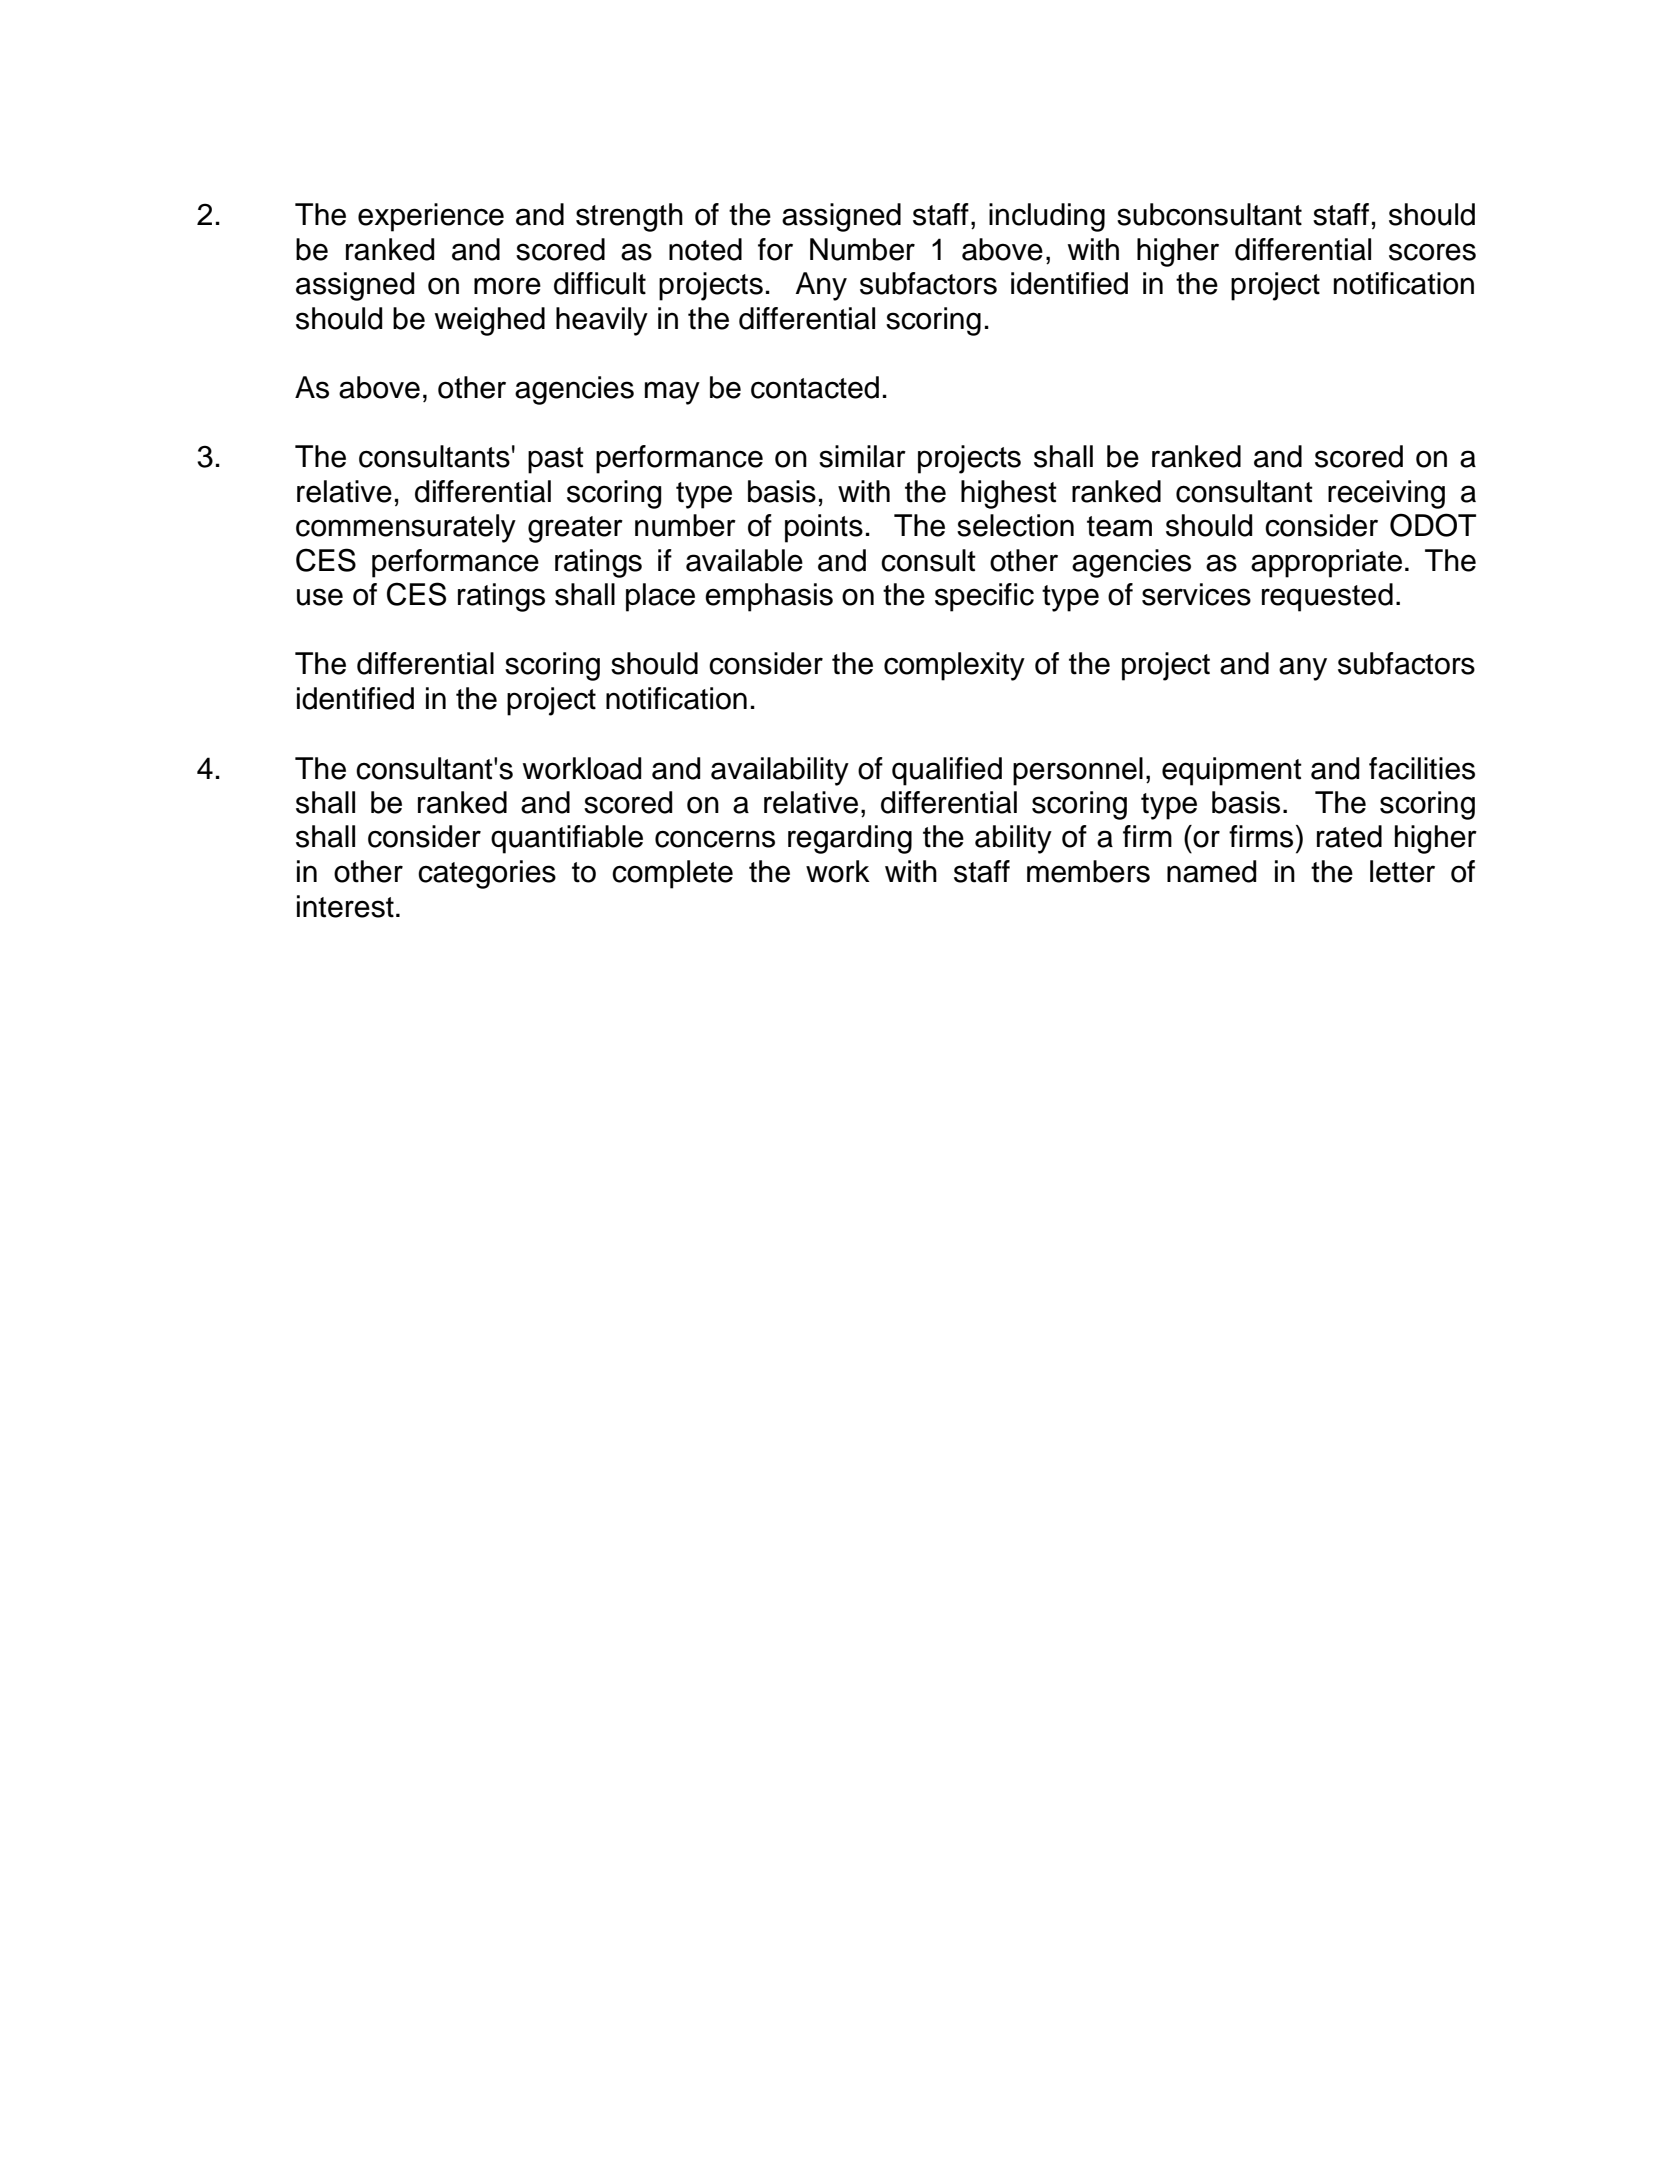 The image size is (1673, 2165). I want to click on named, so click(1211, 871).
